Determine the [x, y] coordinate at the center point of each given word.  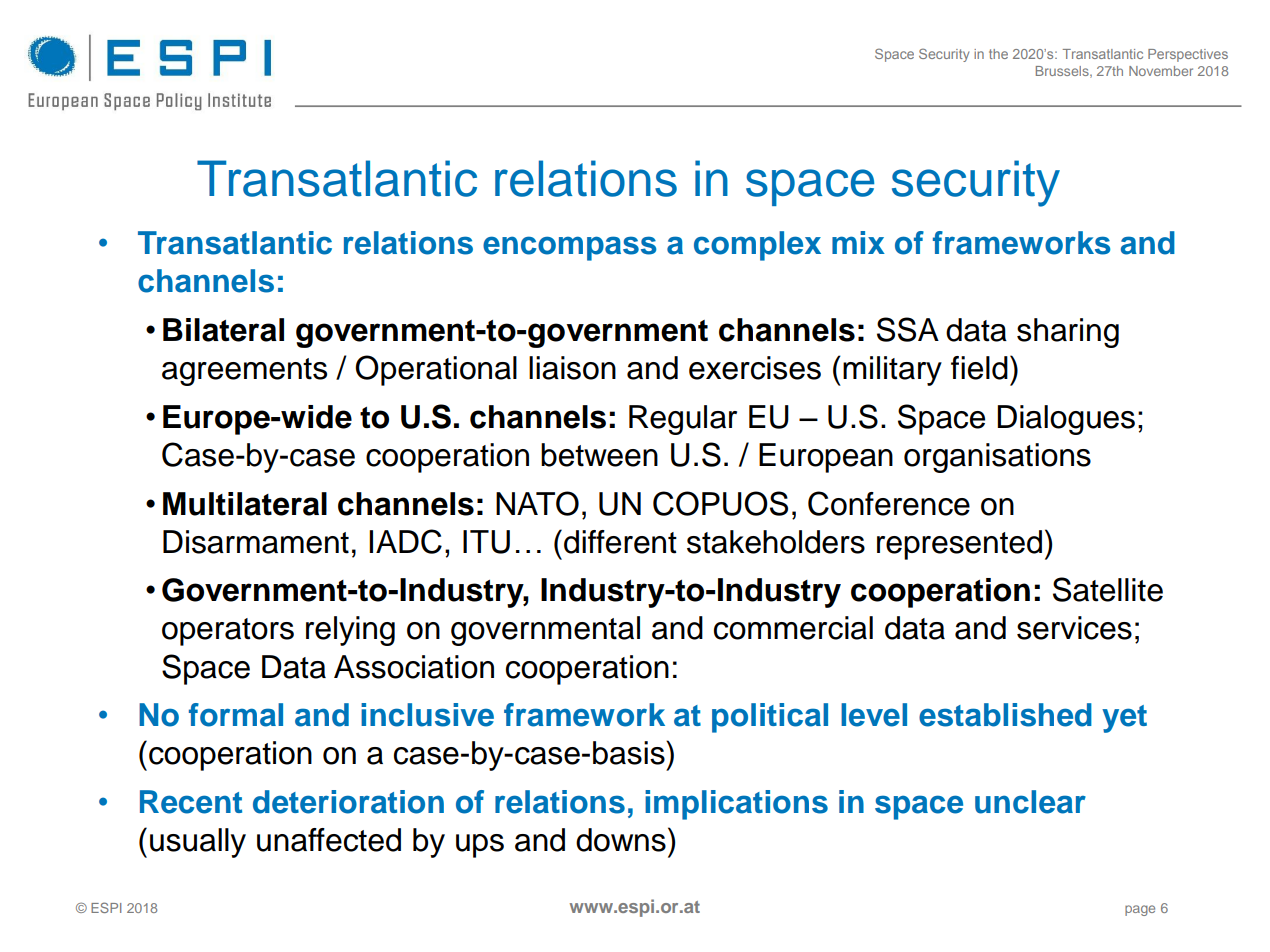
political [770, 718]
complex [757, 246]
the [998, 54]
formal [236, 715]
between [599, 455]
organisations [997, 458]
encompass [570, 248]
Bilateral [223, 330]
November [1161, 71]
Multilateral [245, 504]
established [1005, 715]
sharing [1068, 333]
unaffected [329, 840]
